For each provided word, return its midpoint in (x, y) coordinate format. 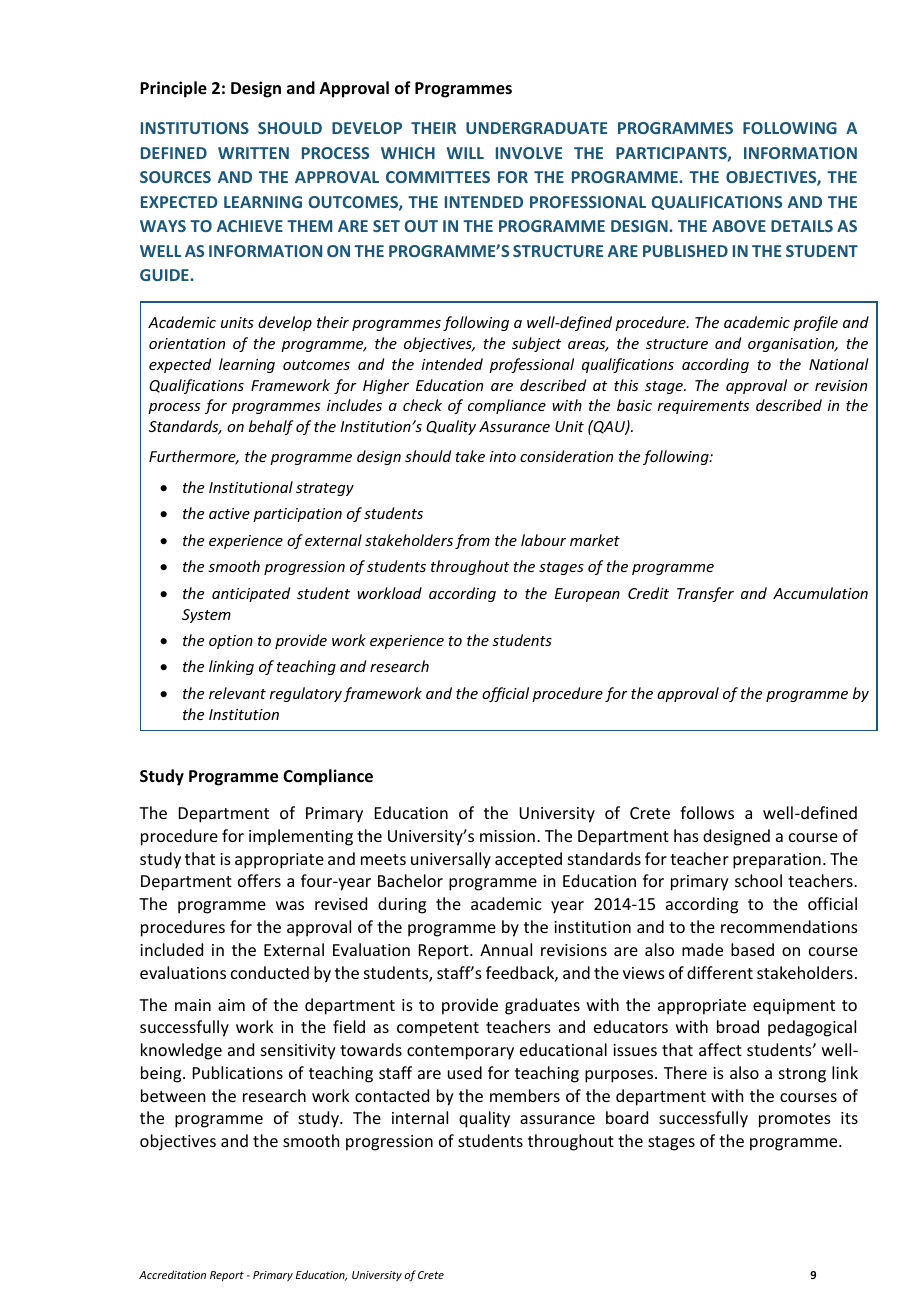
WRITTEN (253, 153)
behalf (271, 427)
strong (802, 1075)
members (525, 1095)
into (503, 456)
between (173, 1095)
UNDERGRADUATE (536, 128)
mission (507, 836)
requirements (703, 407)
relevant (237, 693)
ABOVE (739, 226)
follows (707, 812)
